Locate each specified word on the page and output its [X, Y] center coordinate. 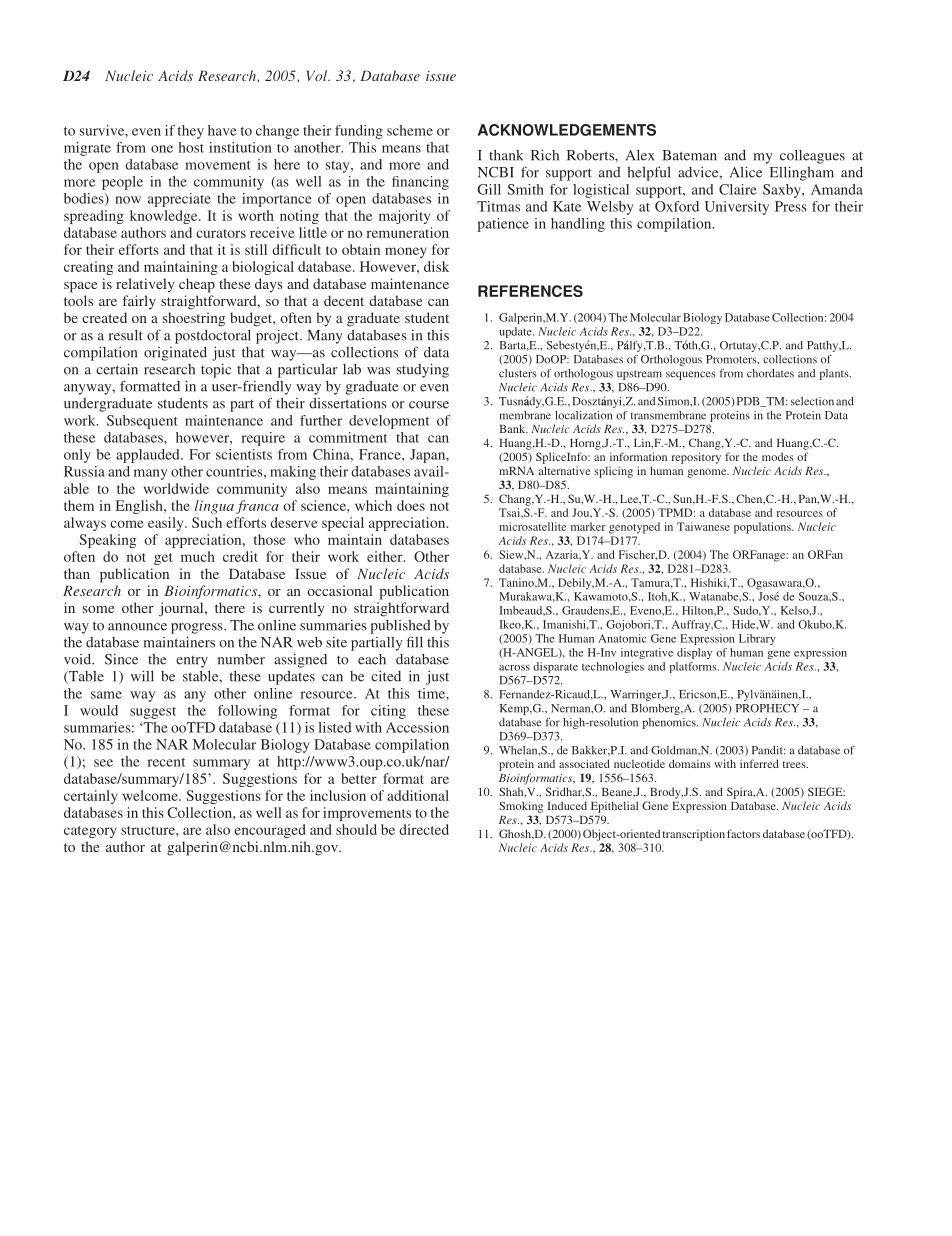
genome [708, 473]
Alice [746, 172]
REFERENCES [530, 291]
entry [192, 661]
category [90, 832]
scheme [410, 130]
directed [424, 829]
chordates [770, 373]
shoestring [194, 319]
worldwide [176, 488]
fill [415, 642]
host [191, 147]
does [411, 505]
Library [757, 639]
